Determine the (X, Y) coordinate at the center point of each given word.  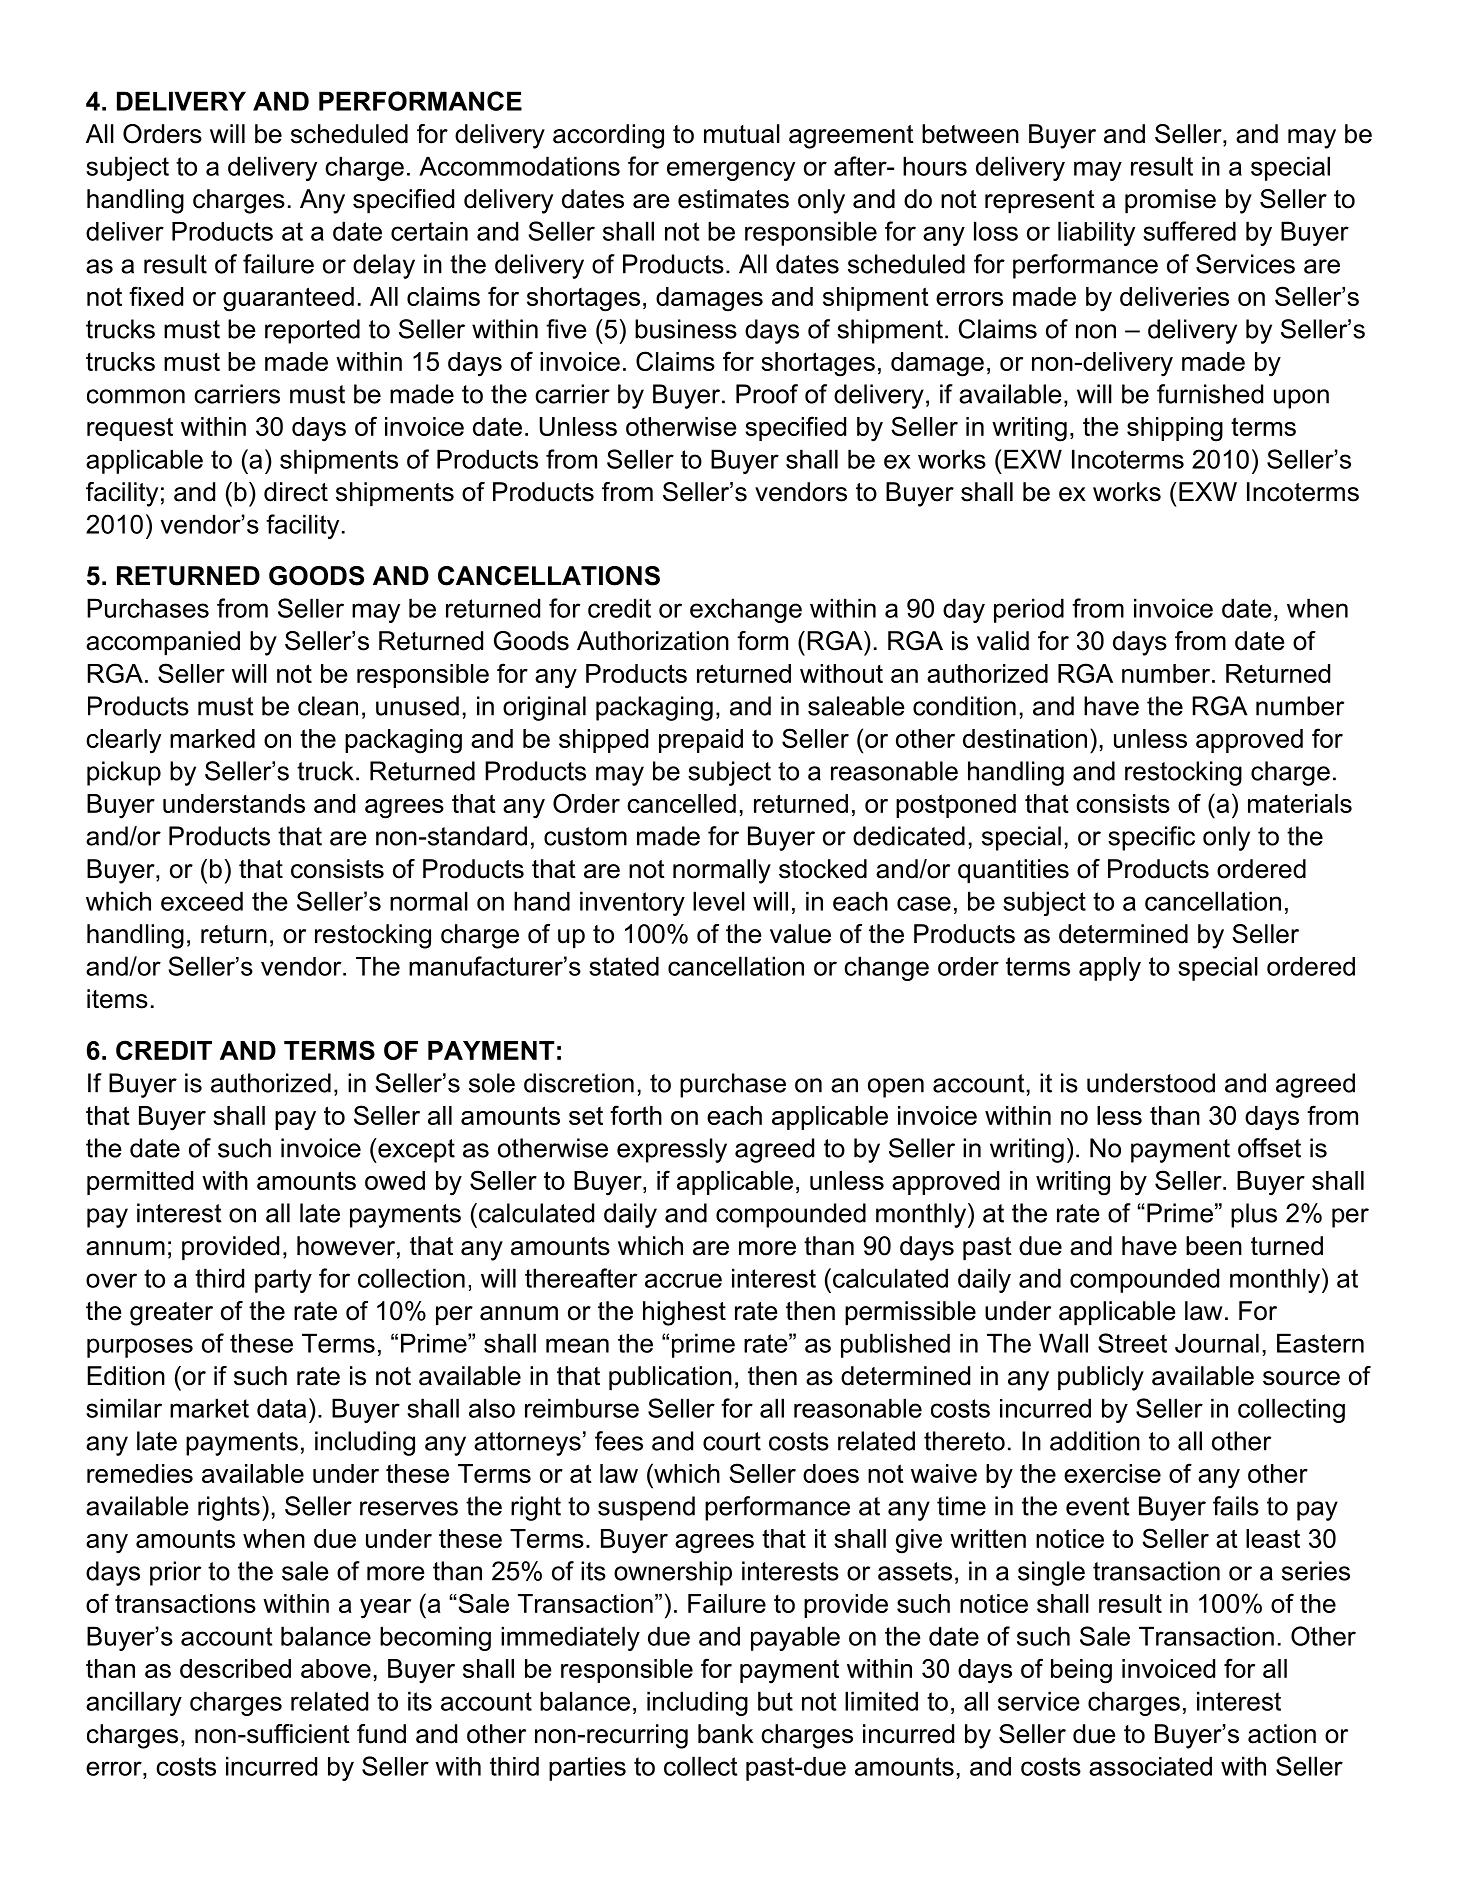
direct (296, 492)
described (235, 1668)
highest (684, 1313)
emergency (731, 171)
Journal (1217, 1343)
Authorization (653, 641)
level (719, 901)
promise (1170, 201)
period (1029, 610)
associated (1150, 1766)
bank (725, 1734)
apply (1110, 969)
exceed (202, 901)
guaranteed (288, 299)
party (283, 1281)
